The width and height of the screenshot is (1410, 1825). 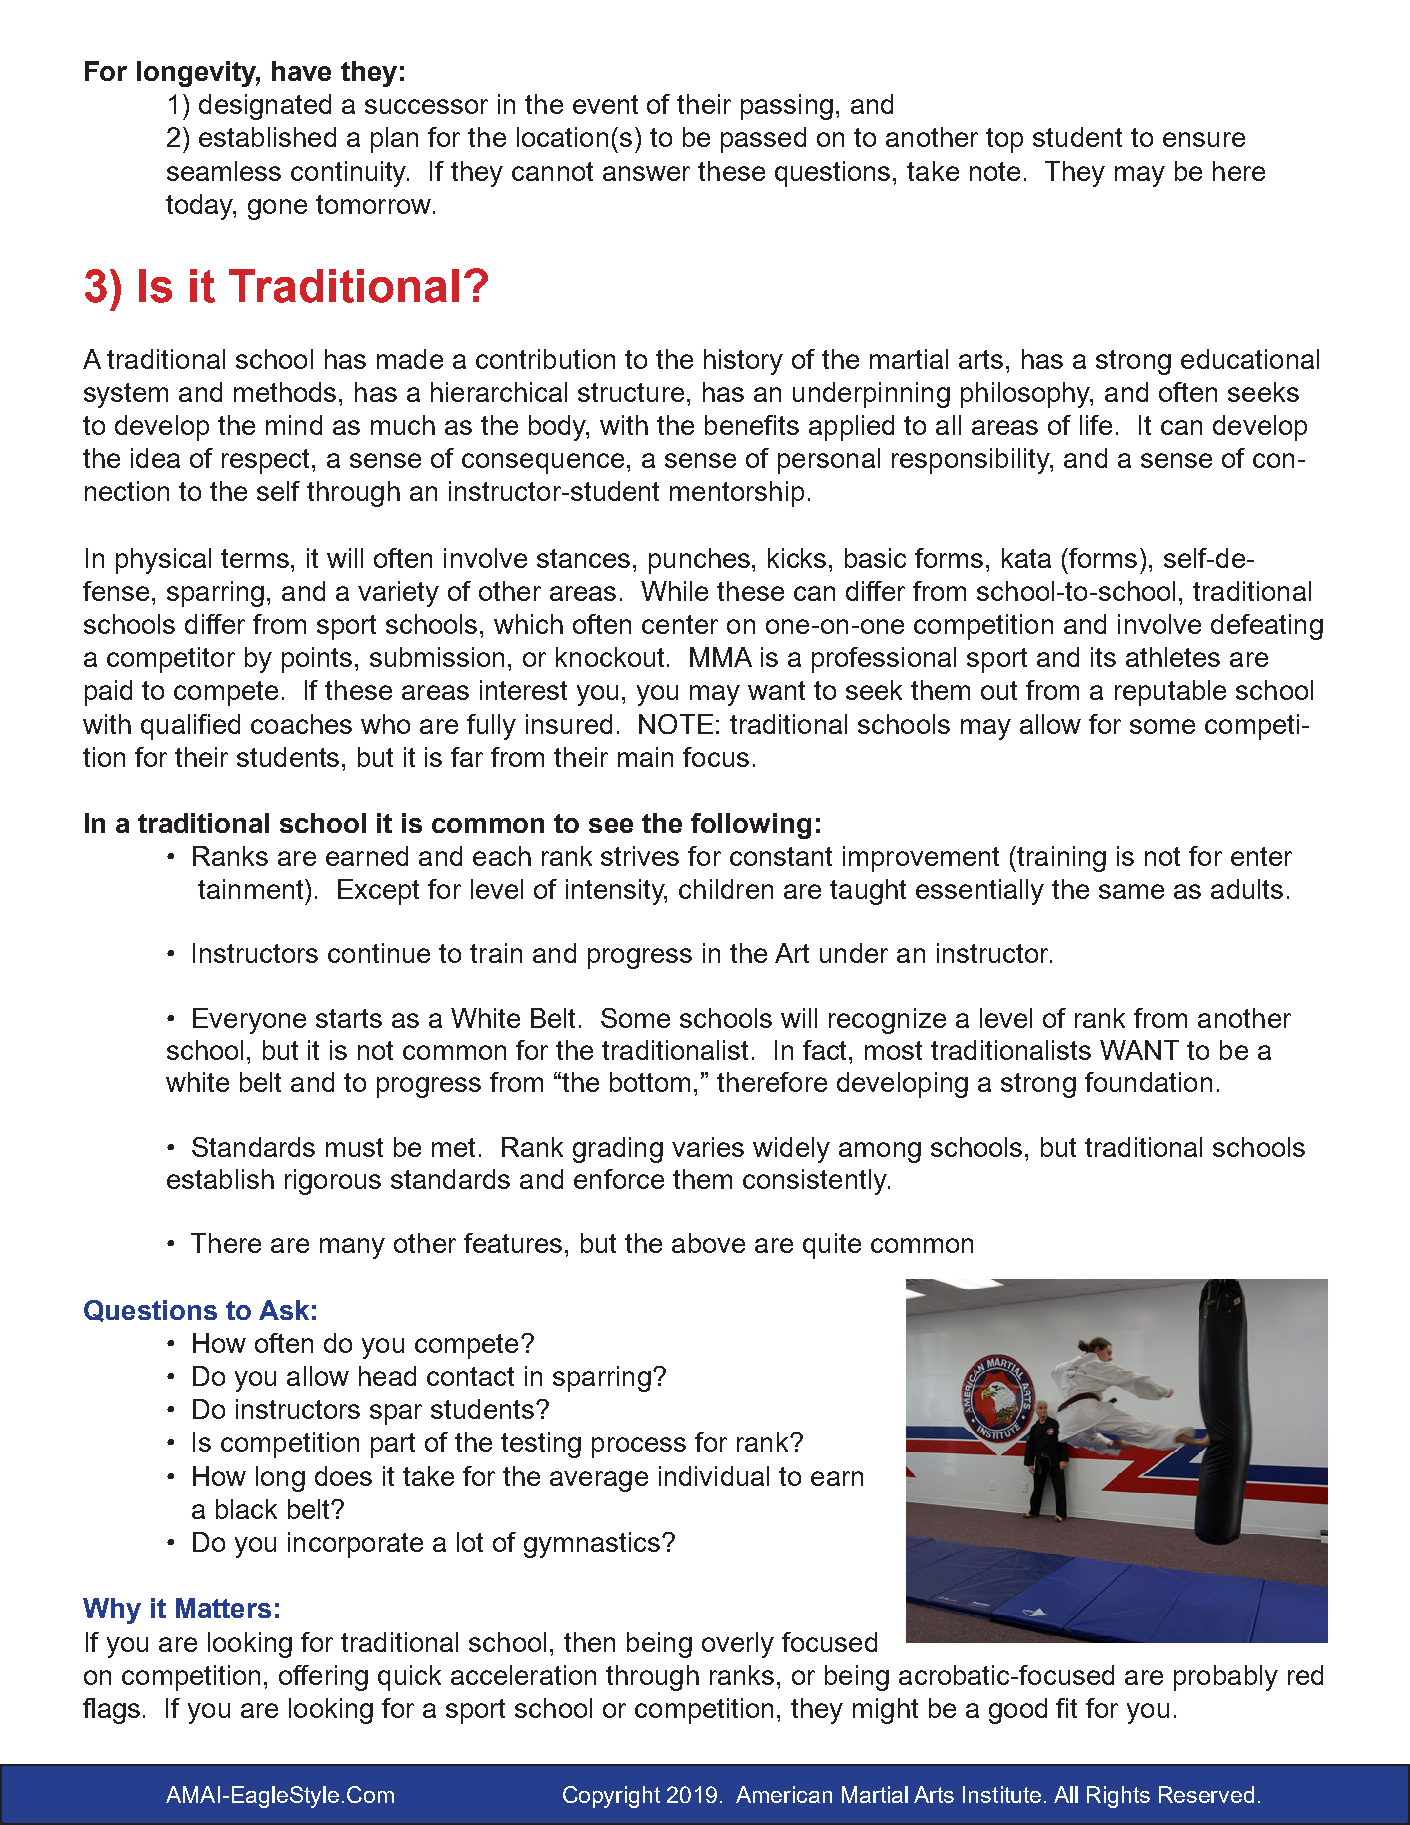 I want to click on probably, so click(x=1226, y=1678).
